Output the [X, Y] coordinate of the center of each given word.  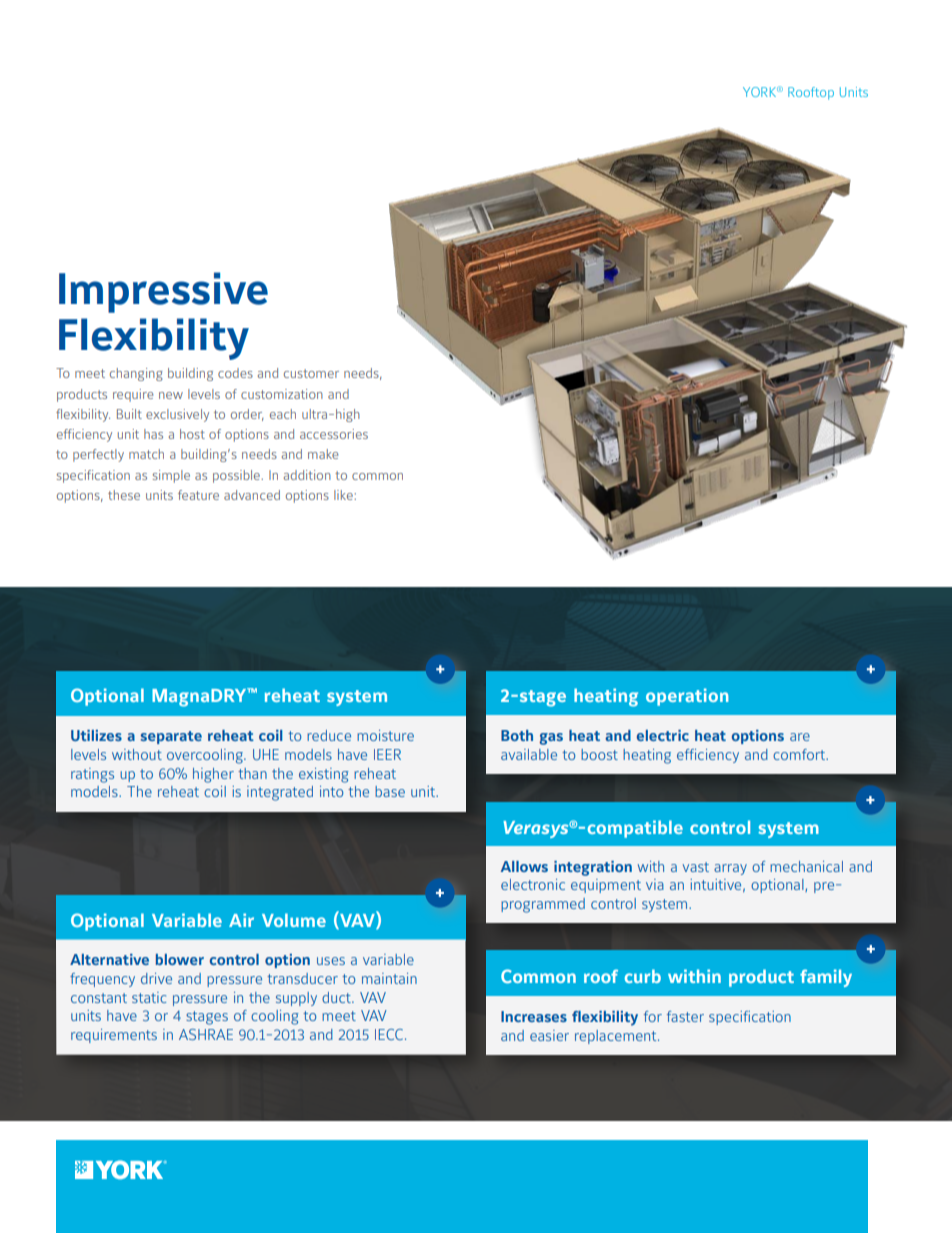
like [344, 495]
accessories [334, 434]
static [149, 997]
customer [311, 373]
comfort [800, 754]
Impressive [163, 292]
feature [198, 495]
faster [685, 1016]
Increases [534, 1016]
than [252, 773]
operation [687, 697]
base [390, 791]
